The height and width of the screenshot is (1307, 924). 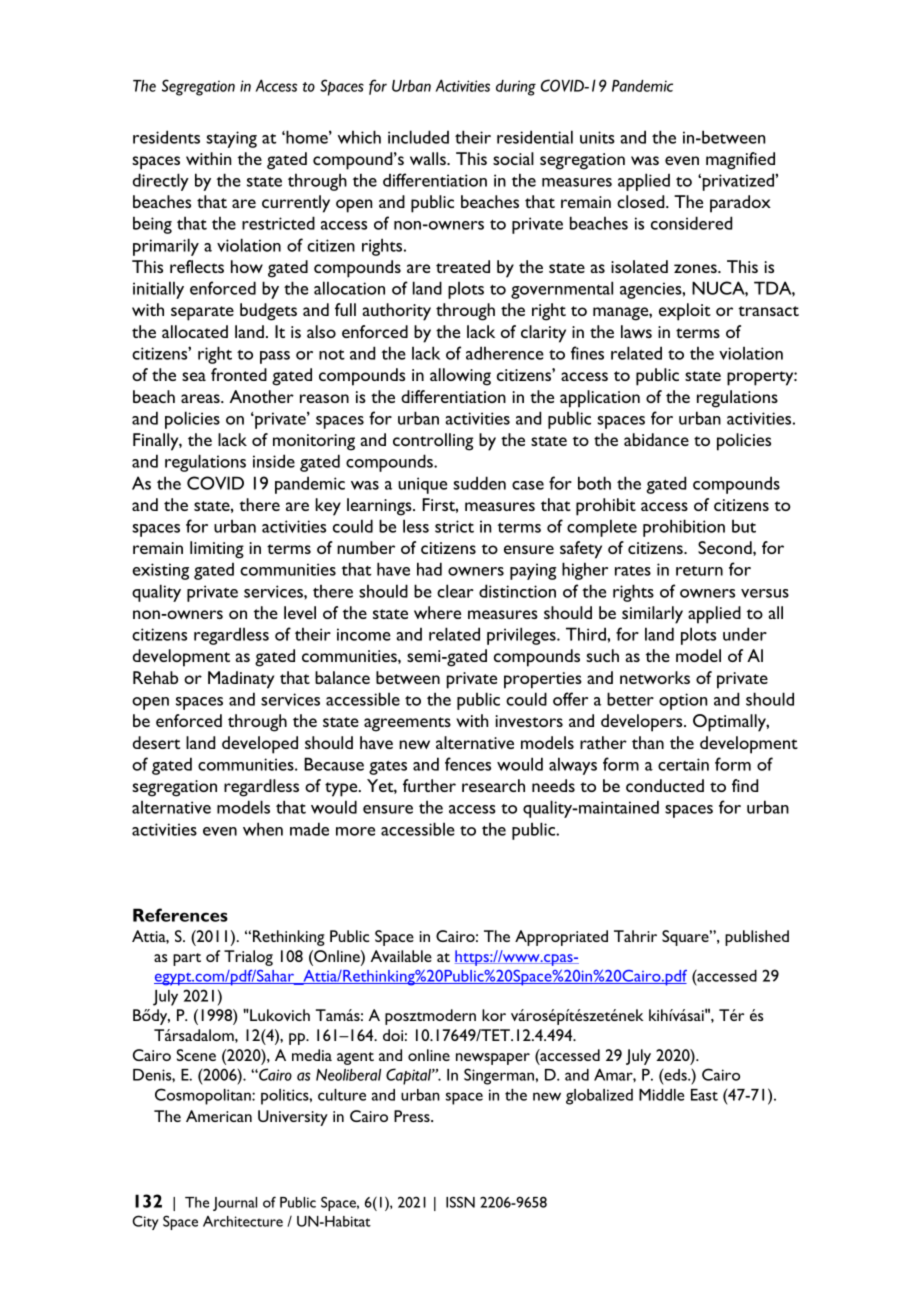 What do you see at coordinates (418, 137) in the screenshot?
I see `included` at bounding box center [418, 137].
